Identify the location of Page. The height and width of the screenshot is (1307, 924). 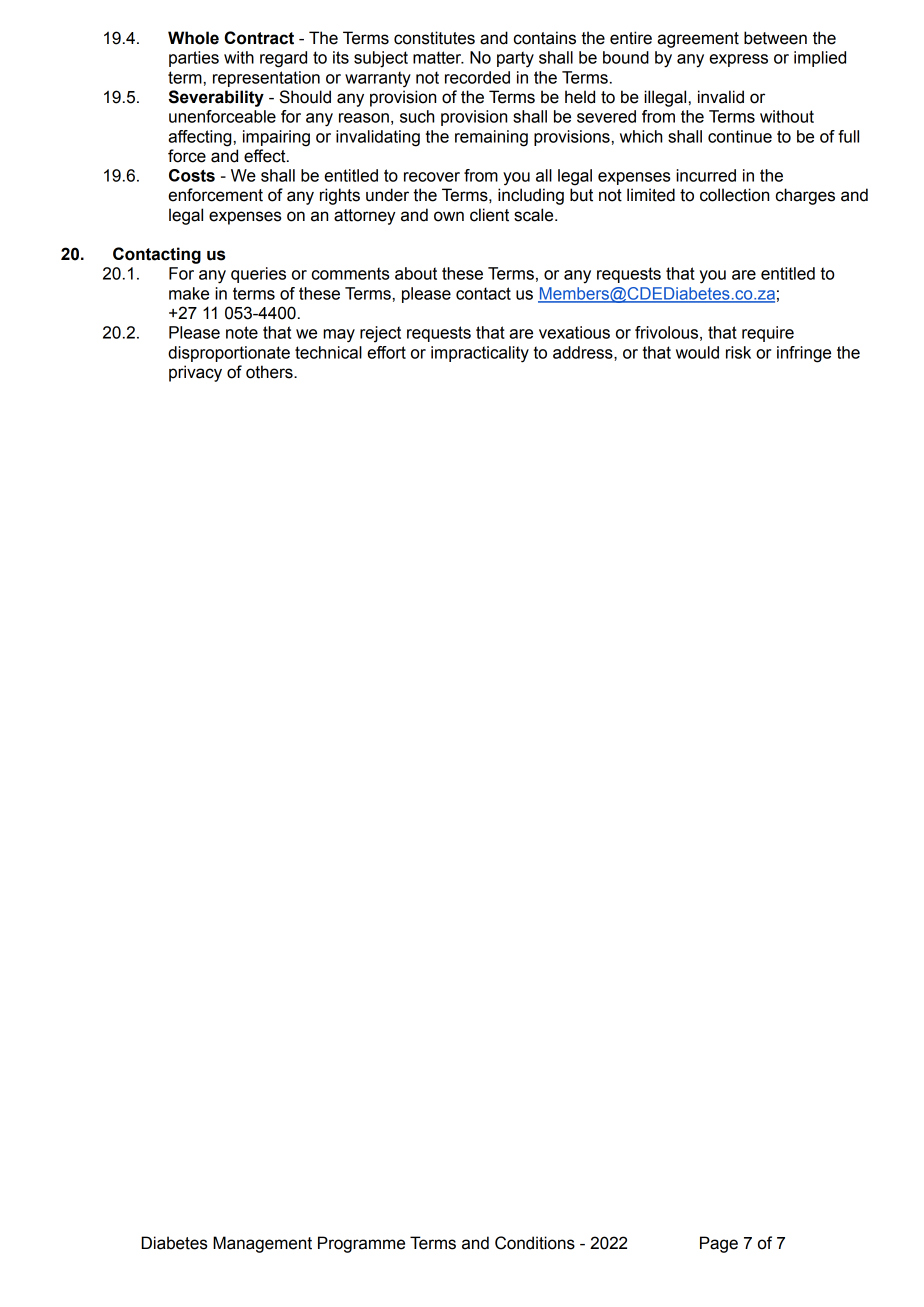
(719, 1244).
